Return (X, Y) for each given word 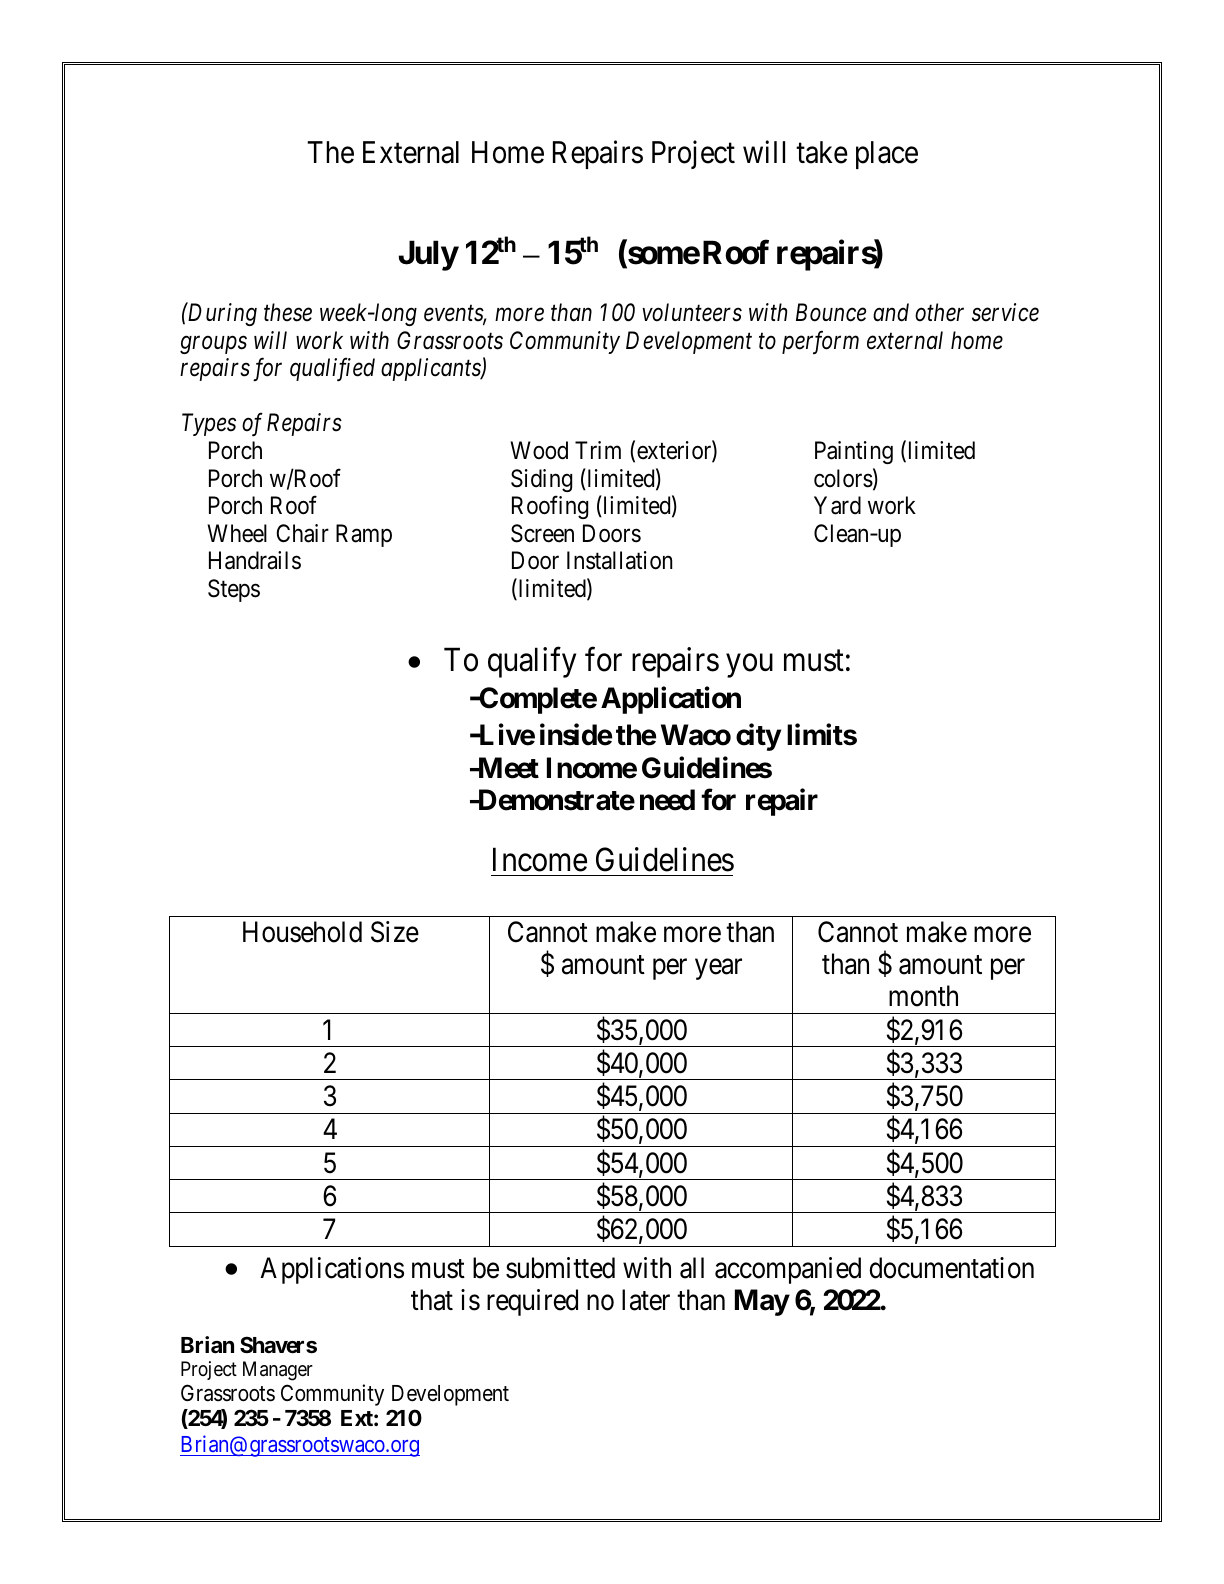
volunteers (692, 312)
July (428, 255)
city (758, 737)
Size (395, 932)
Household (302, 932)
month (923, 996)
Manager (278, 1371)
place (887, 155)
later (646, 1300)
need (667, 800)
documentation (951, 1268)
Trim (598, 450)
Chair (302, 533)
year (718, 969)
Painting (854, 452)
